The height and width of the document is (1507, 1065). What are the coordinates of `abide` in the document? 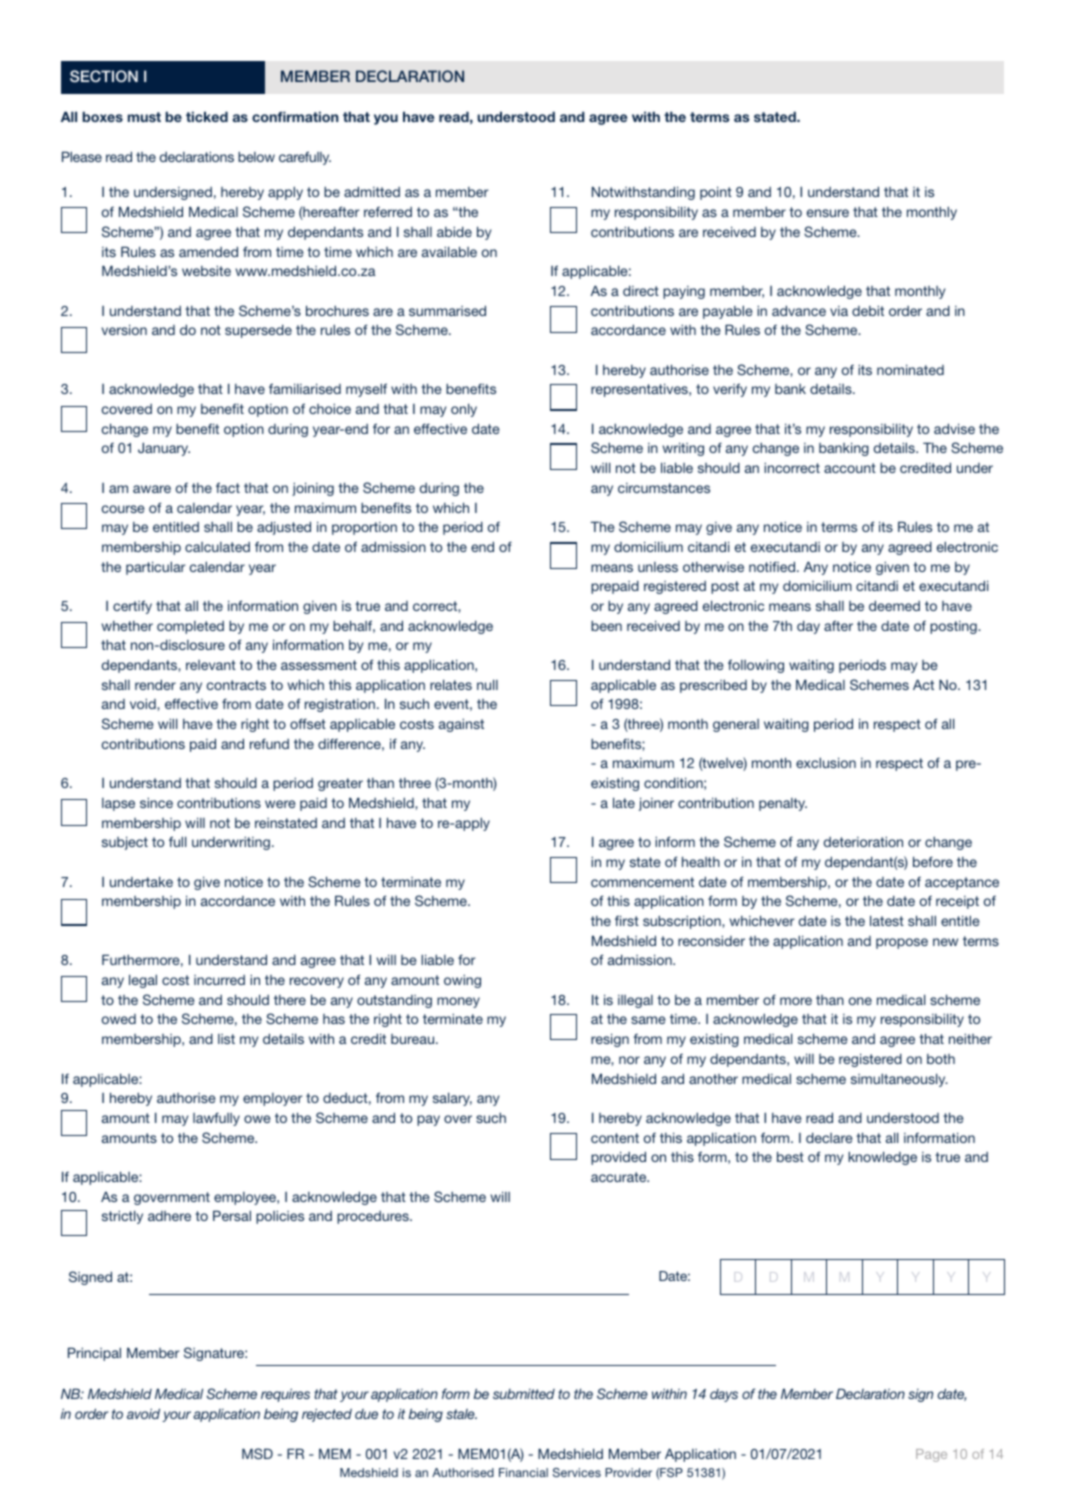 It's located at (454, 231).
